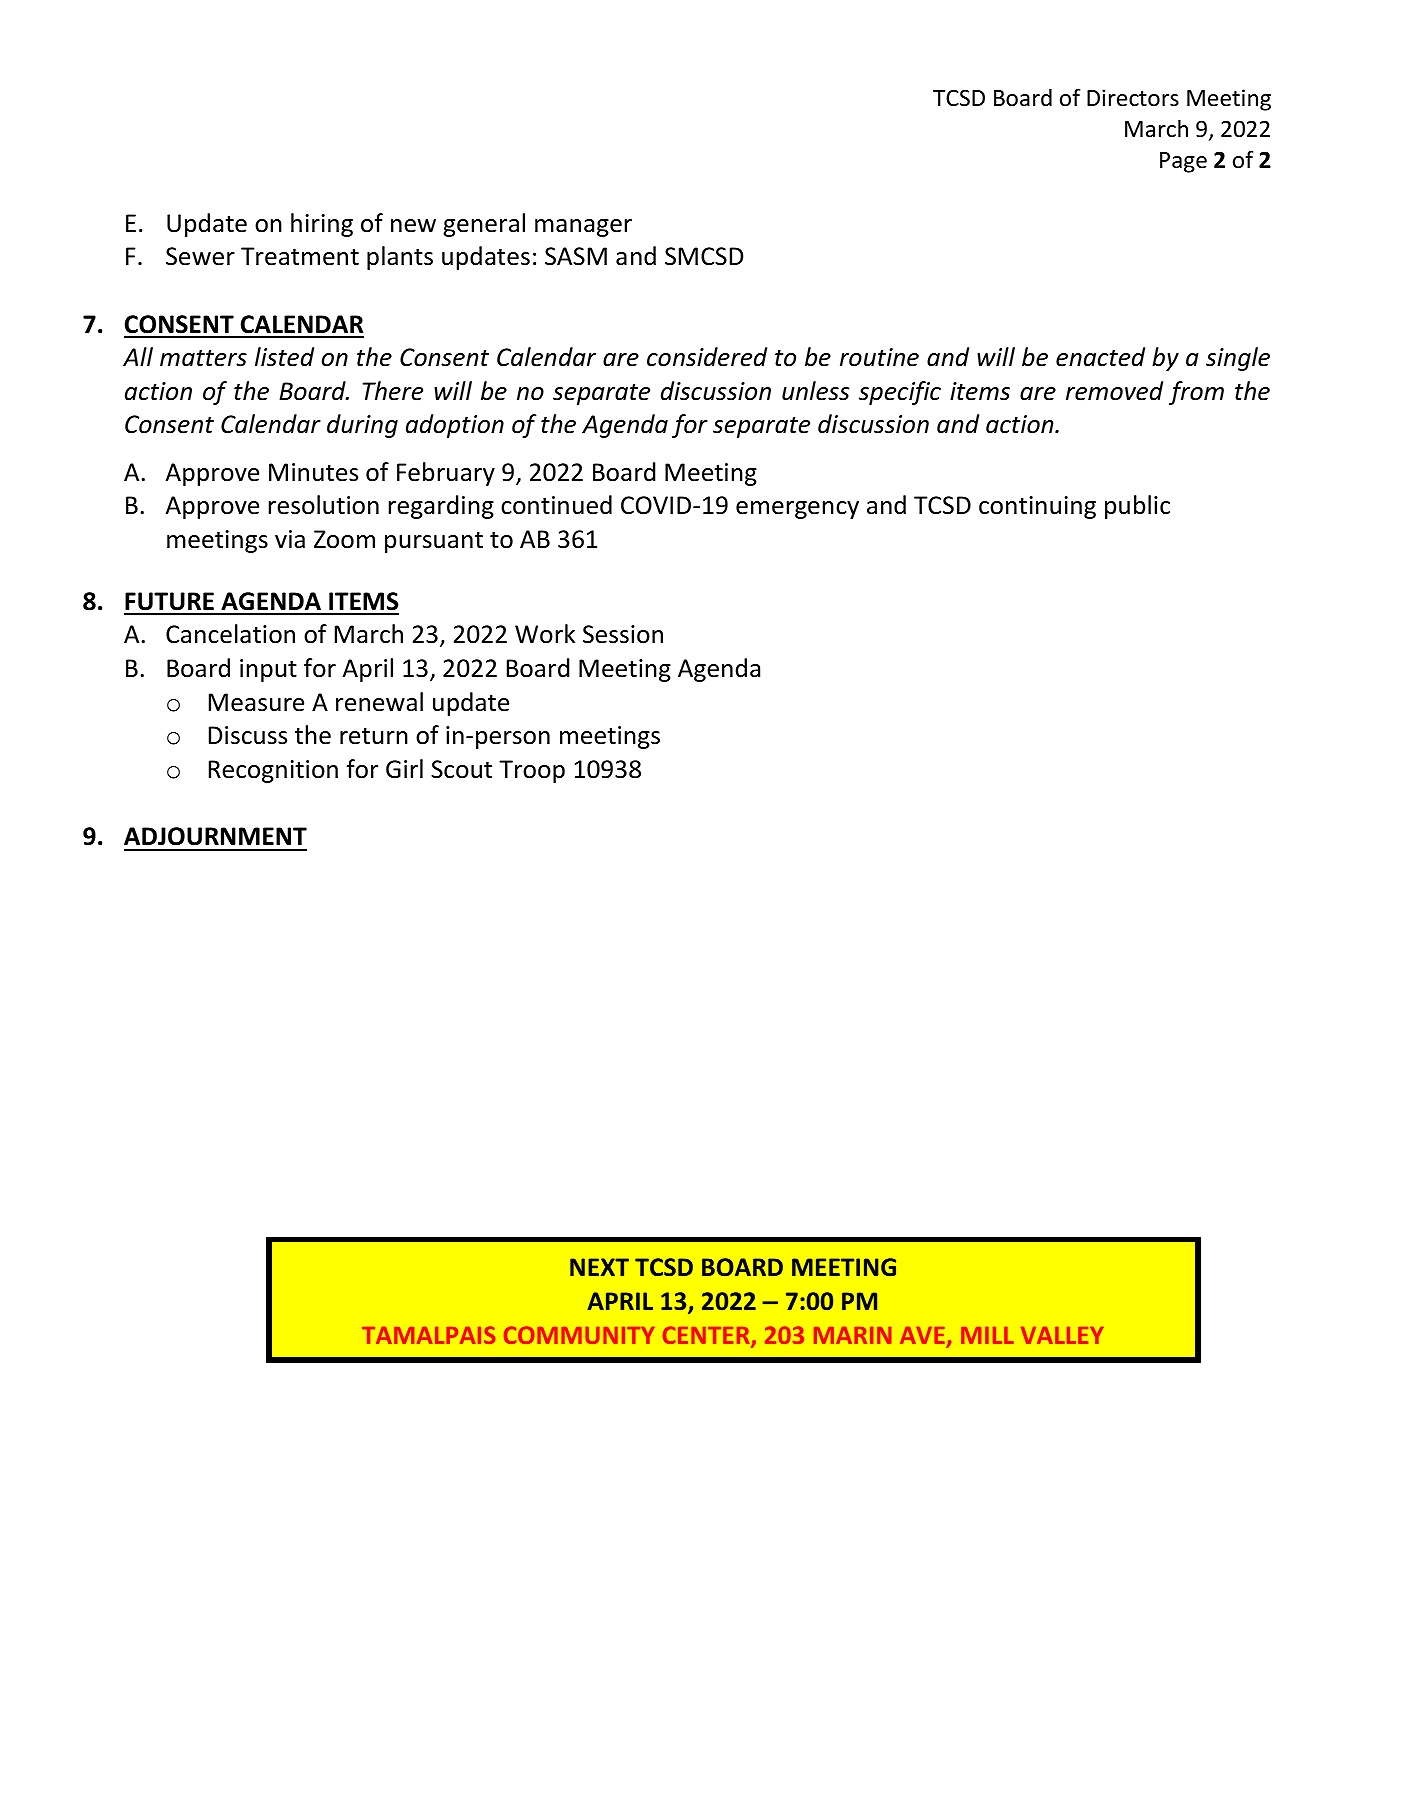 The height and width of the screenshot is (1818, 1405). Describe the element at coordinates (362, 426) in the screenshot. I see `during` at that location.
